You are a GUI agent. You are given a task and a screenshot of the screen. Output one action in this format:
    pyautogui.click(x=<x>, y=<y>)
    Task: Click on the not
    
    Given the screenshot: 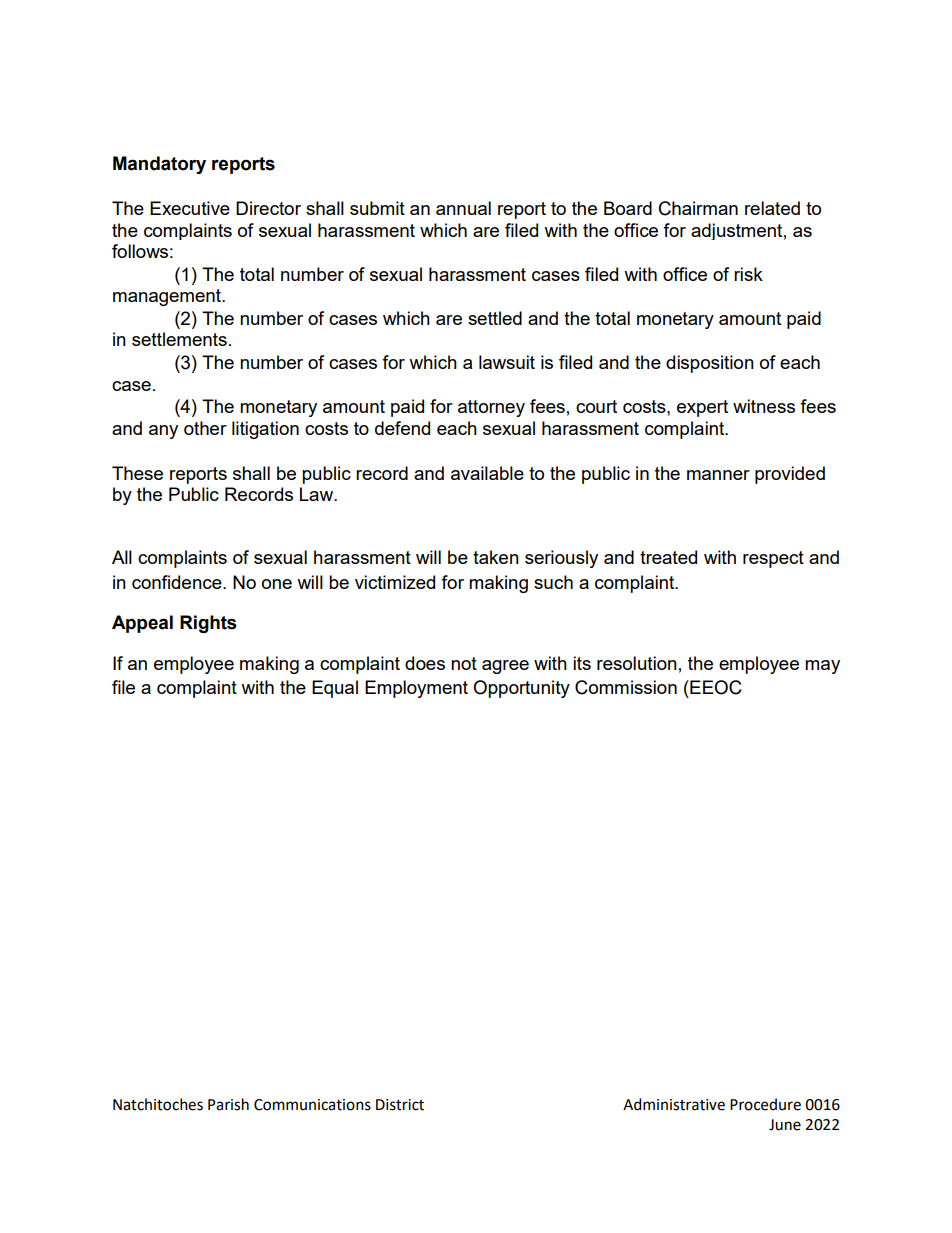 What is the action you would take?
    pyautogui.click(x=464, y=663)
